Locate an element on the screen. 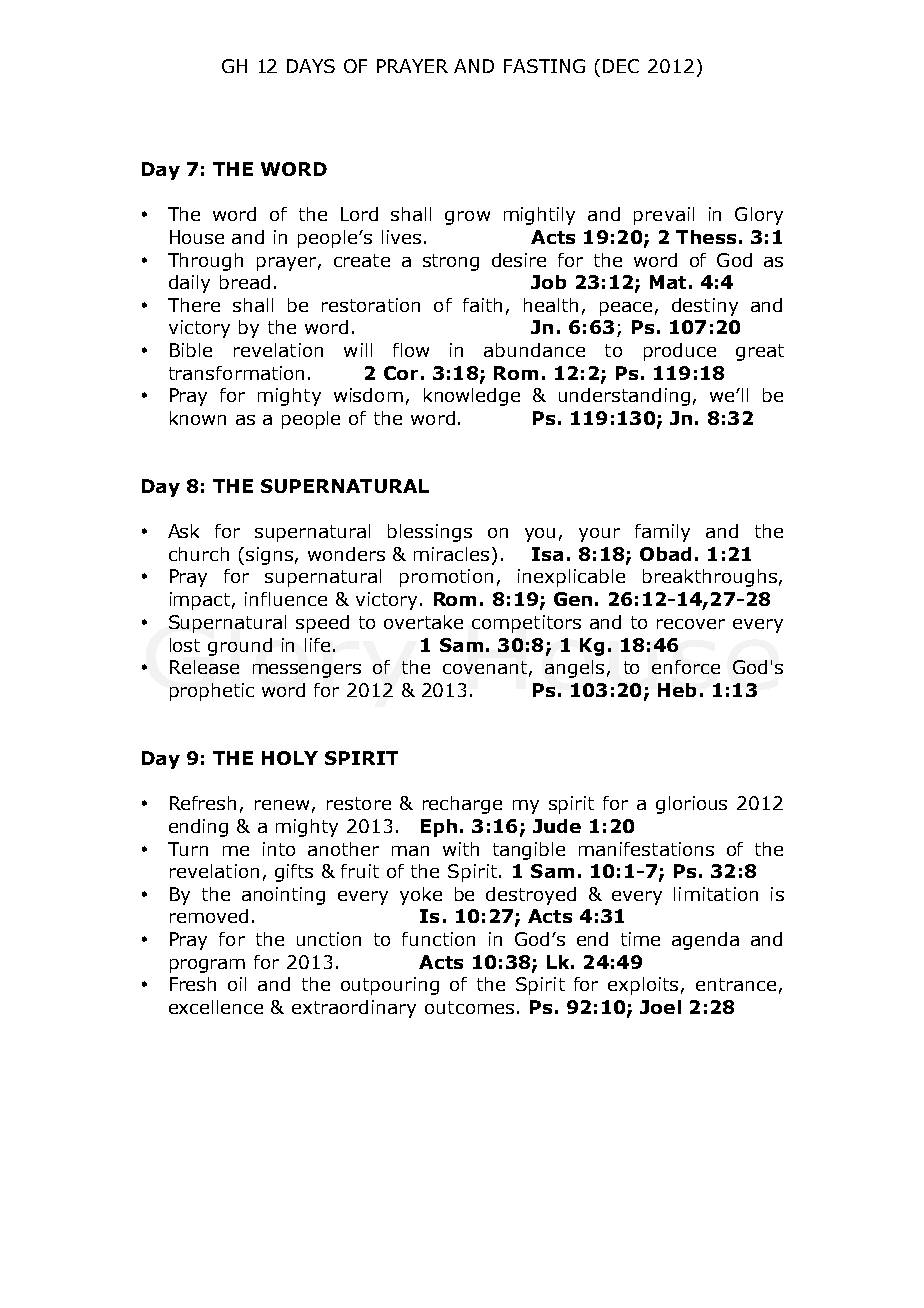 The height and width of the screenshot is (1308, 924). family is located at coordinates (662, 533).
